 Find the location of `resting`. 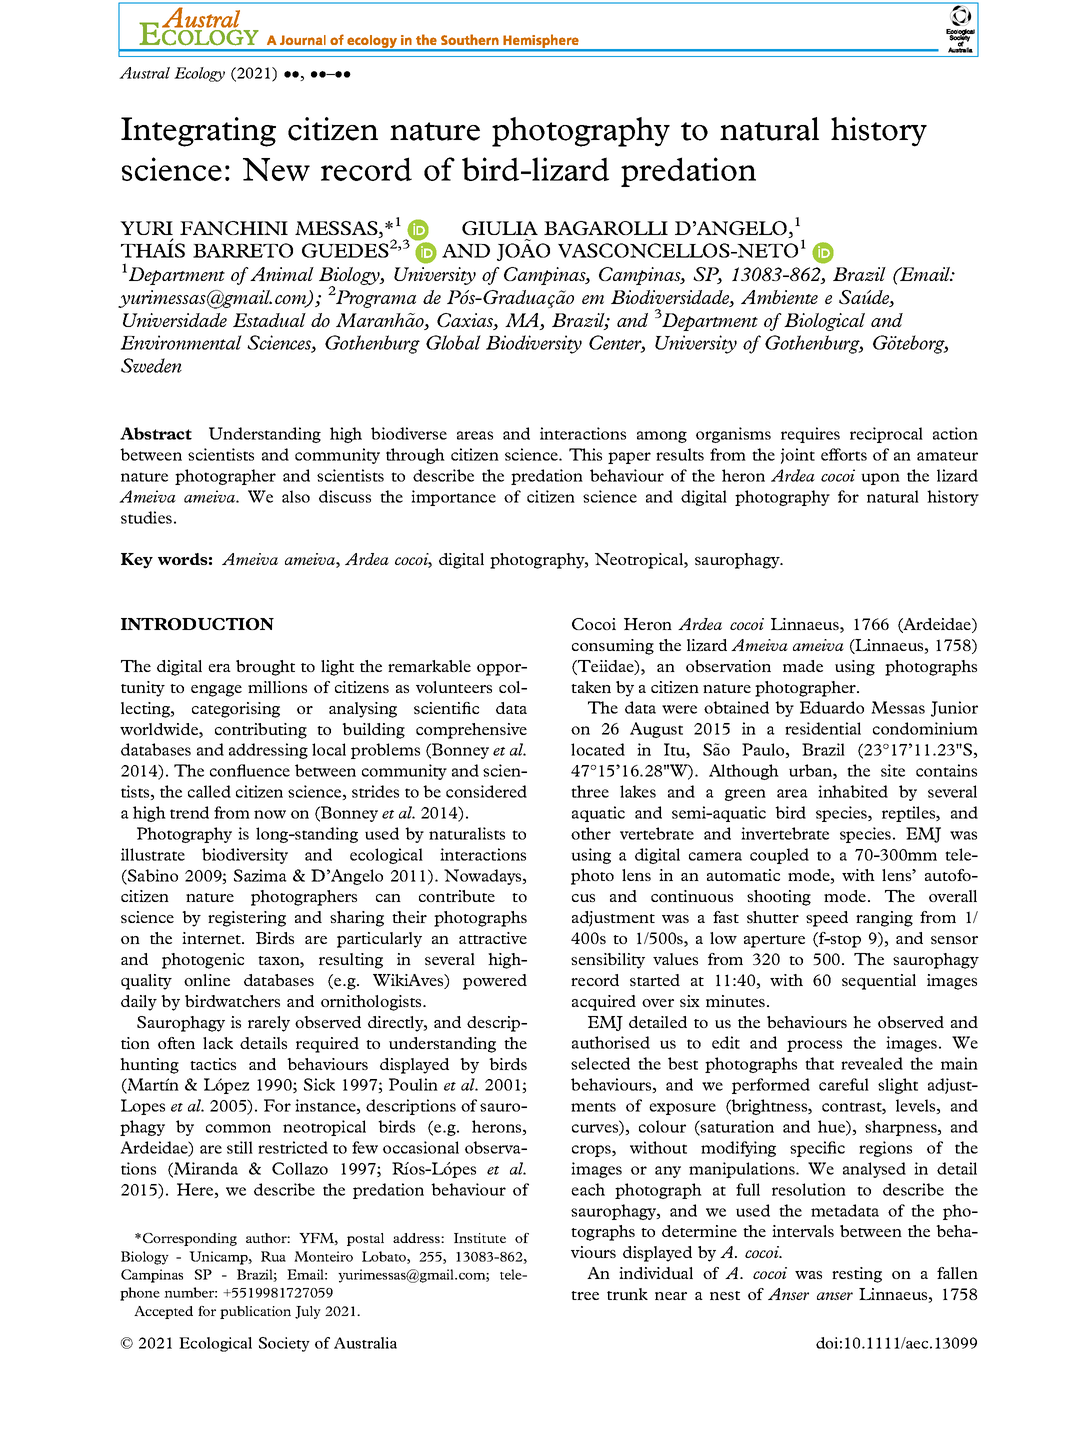

resting is located at coordinates (857, 1275).
